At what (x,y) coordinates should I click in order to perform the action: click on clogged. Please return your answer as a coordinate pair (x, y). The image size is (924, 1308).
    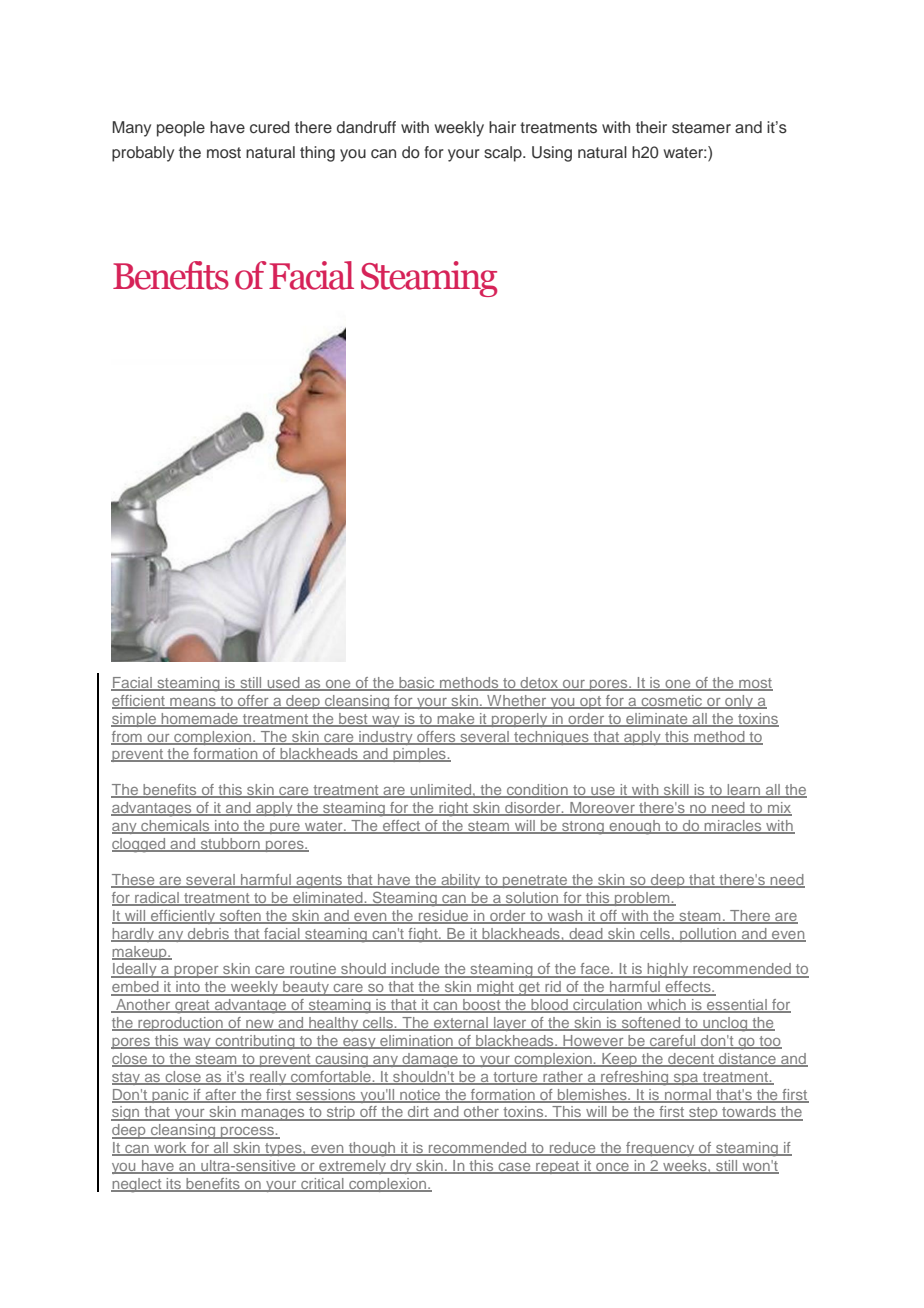
    Looking at the image, I should click on (140, 845).
